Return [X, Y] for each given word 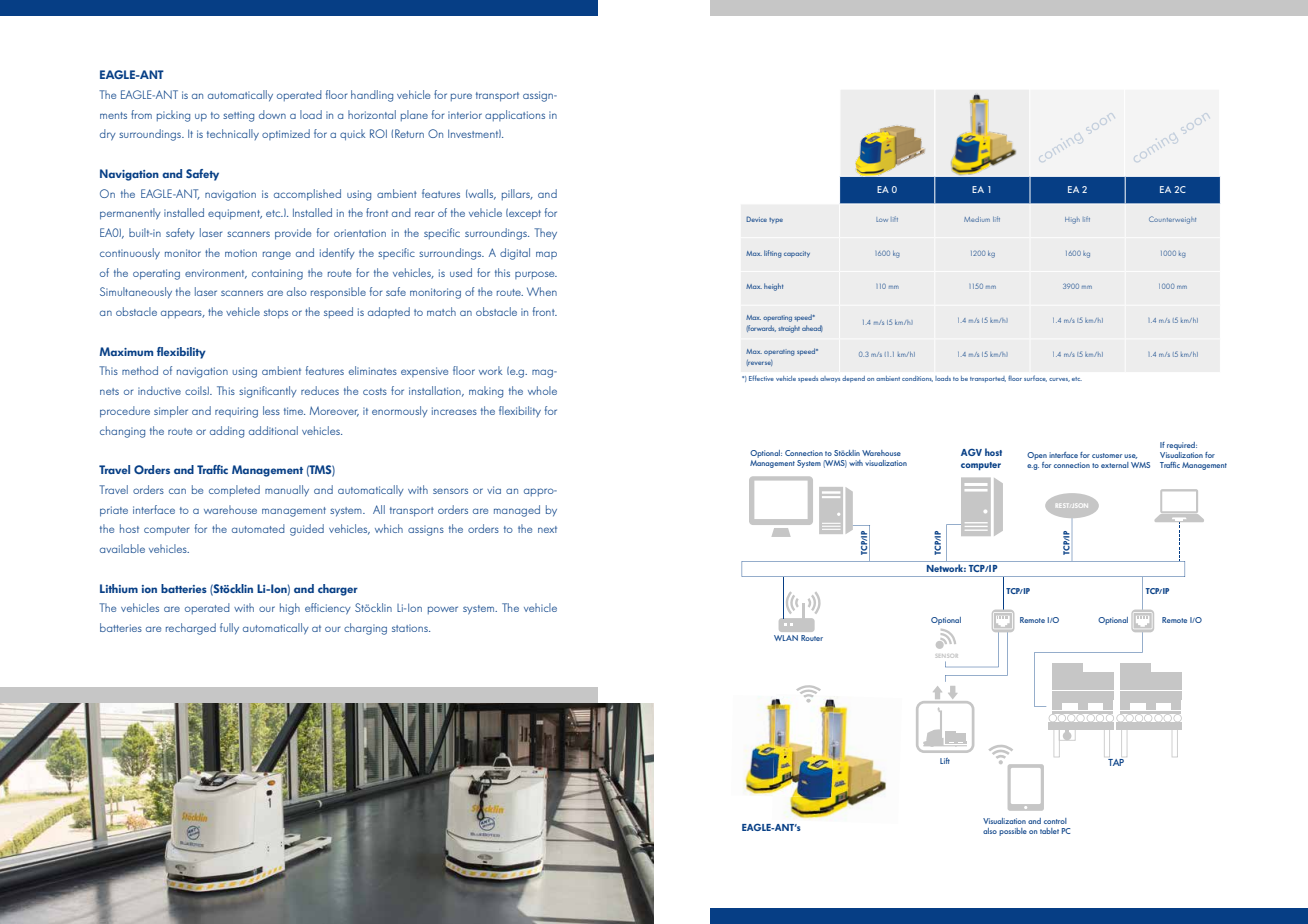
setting [238, 116]
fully [229, 629]
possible [1013, 832]
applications [515, 115]
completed [234, 490]
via [494, 490]
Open [1037, 456]
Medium [977, 219]
